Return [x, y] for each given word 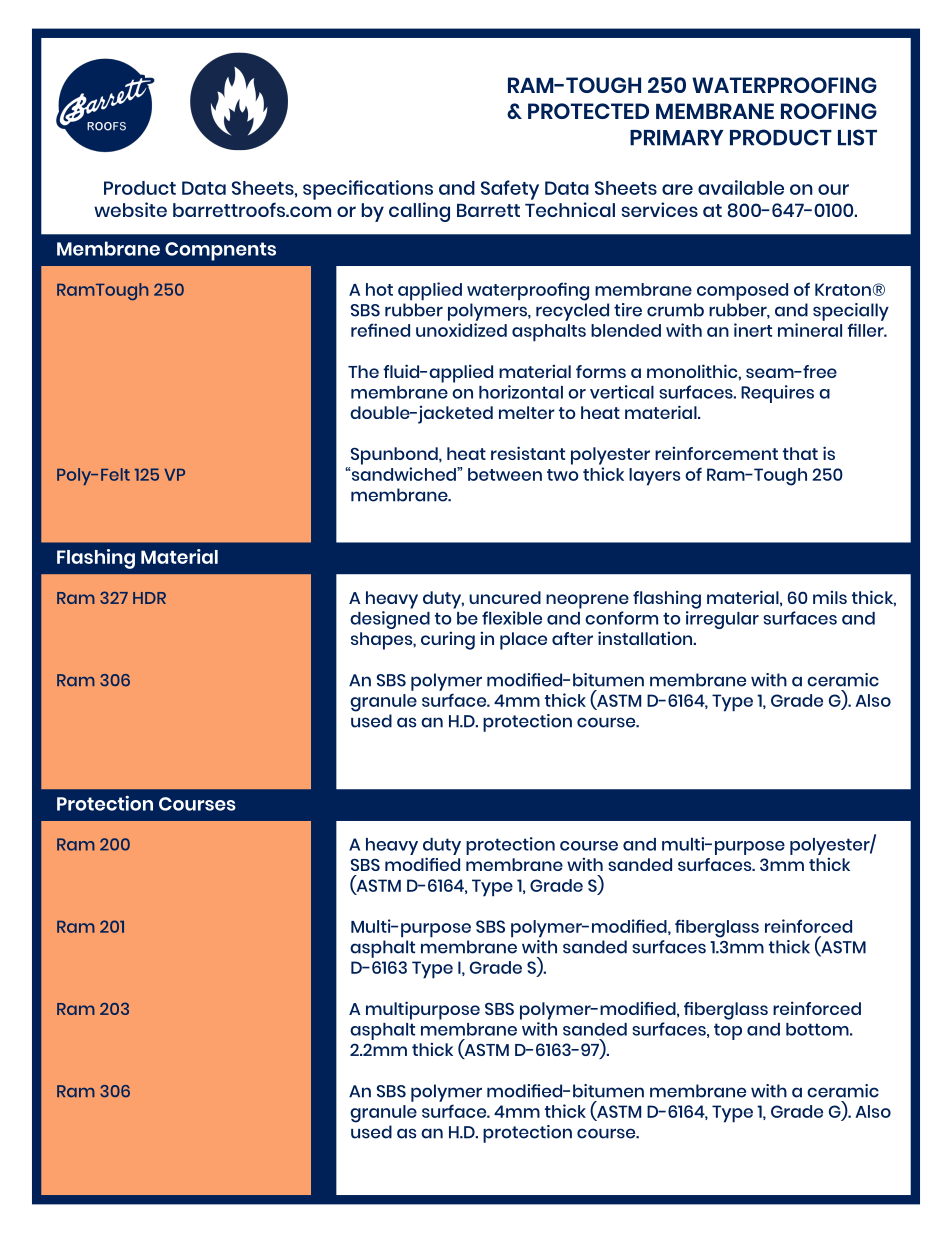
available [741, 187]
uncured [505, 597]
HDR [149, 598]
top [728, 1031]
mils [830, 597]
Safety [510, 190]
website [130, 209]
